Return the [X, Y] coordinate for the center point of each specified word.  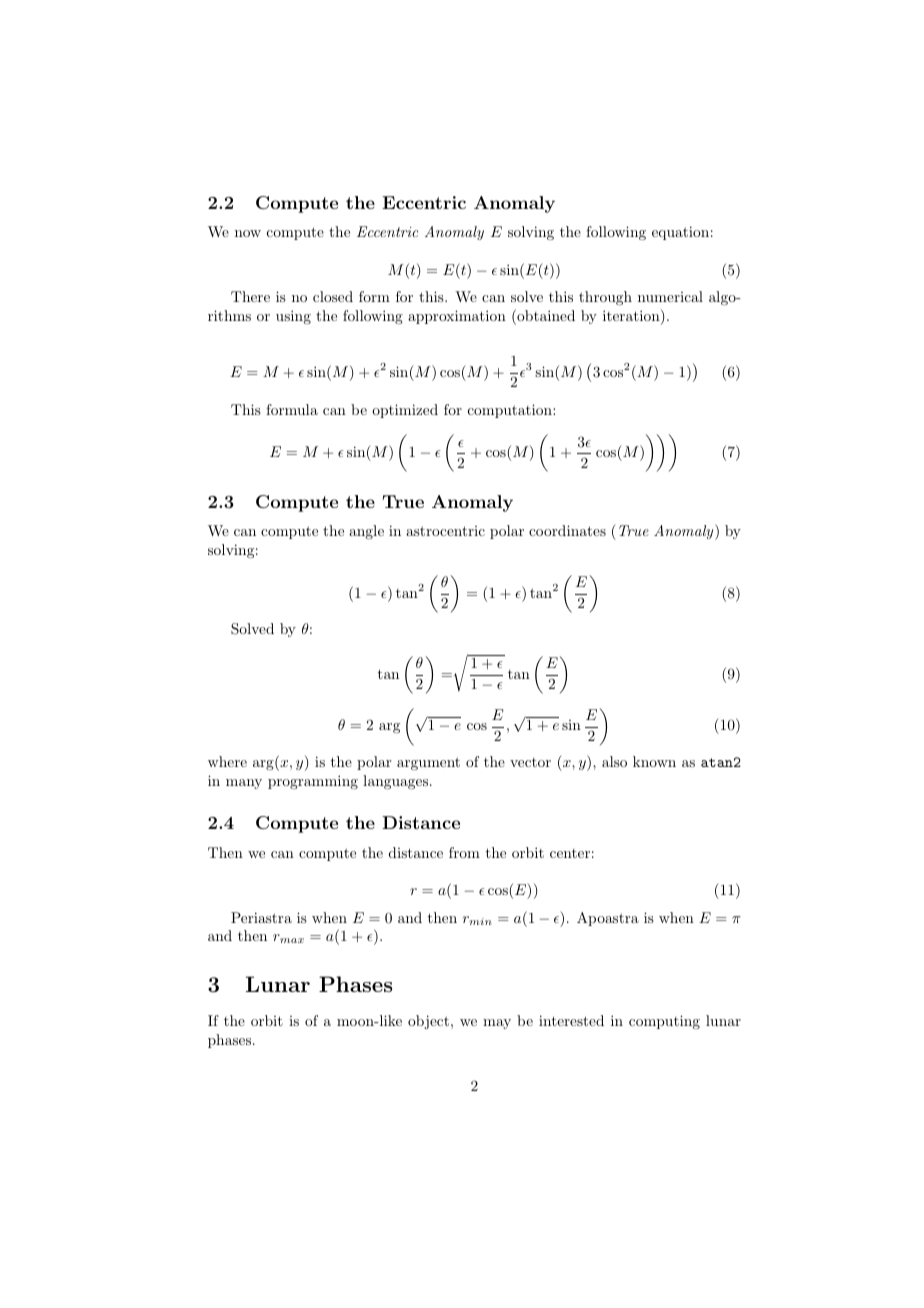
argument [428, 763]
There [250, 296]
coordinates [567, 530]
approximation [457, 317]
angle [366, 532]
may [497, 1024]
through [605, 298]
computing [664, 1022]
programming [313, 782]
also [614, 761]
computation [511, 411]
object [428, 1022]
